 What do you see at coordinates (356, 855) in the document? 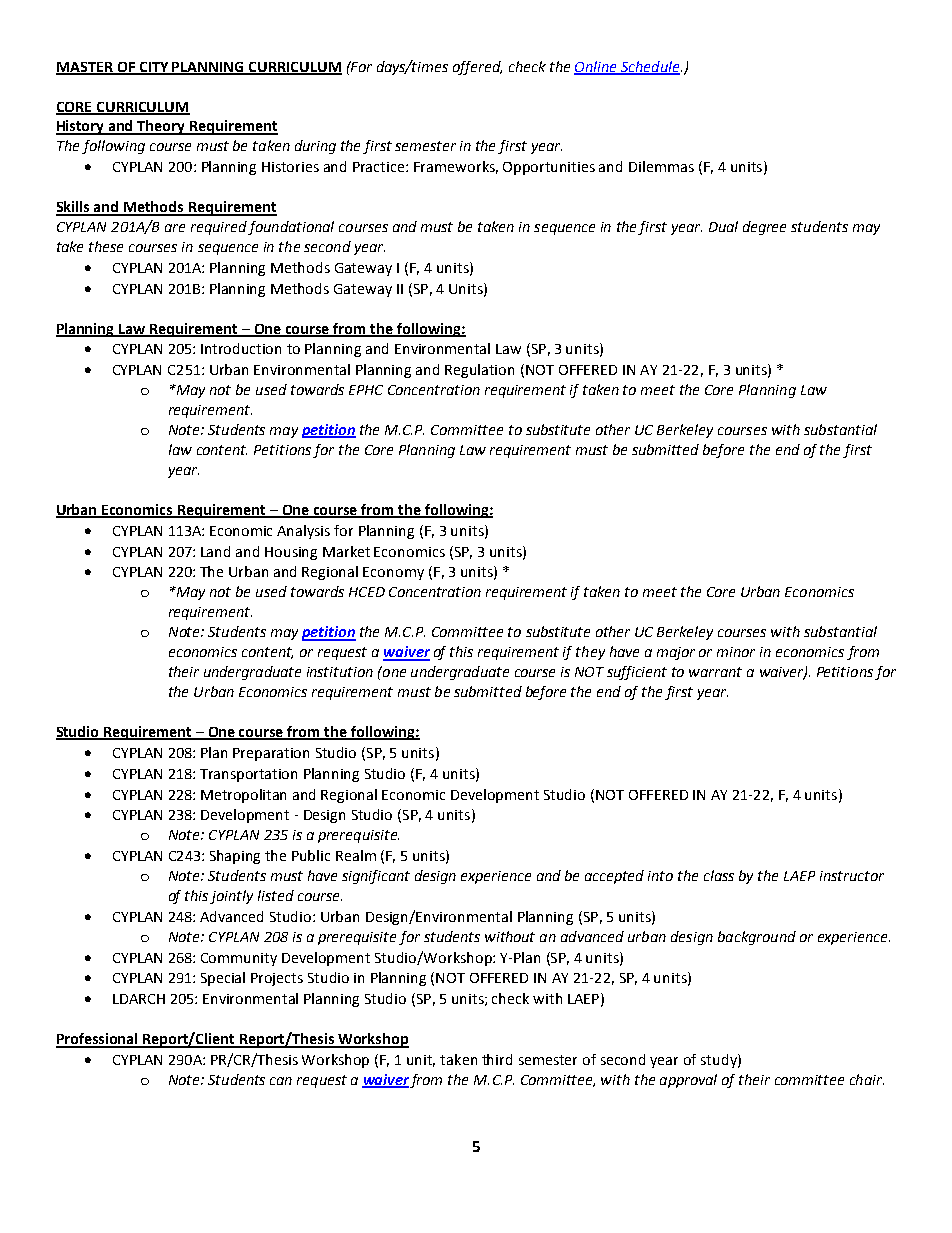
I see `Realm` at bounding box center [356, 855].
